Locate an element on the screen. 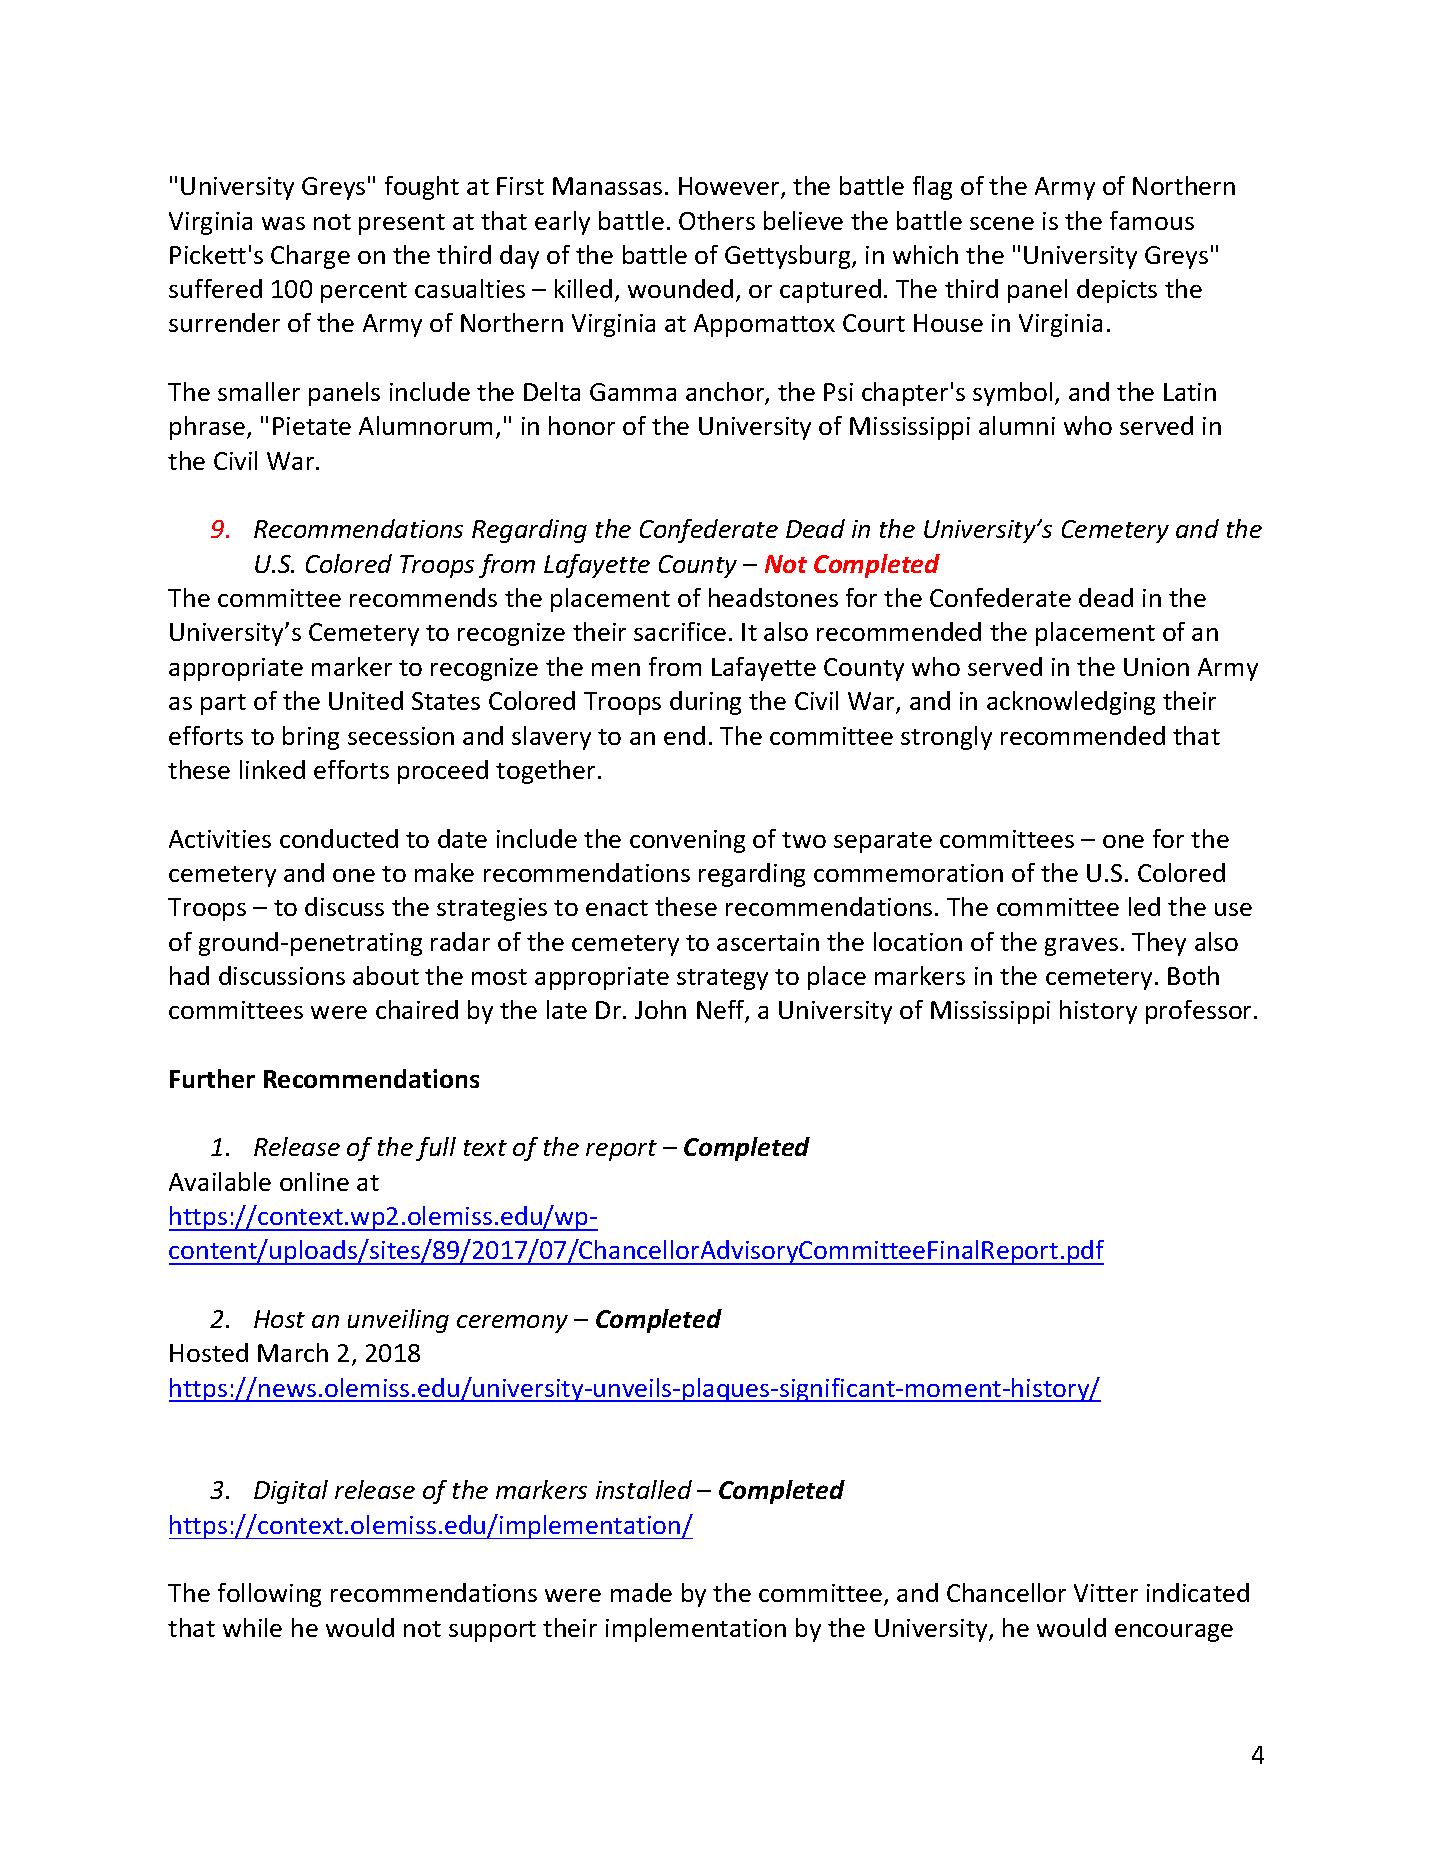 The image size is (1434, 1856). ceremony is located at coordinates (512, 1324).
